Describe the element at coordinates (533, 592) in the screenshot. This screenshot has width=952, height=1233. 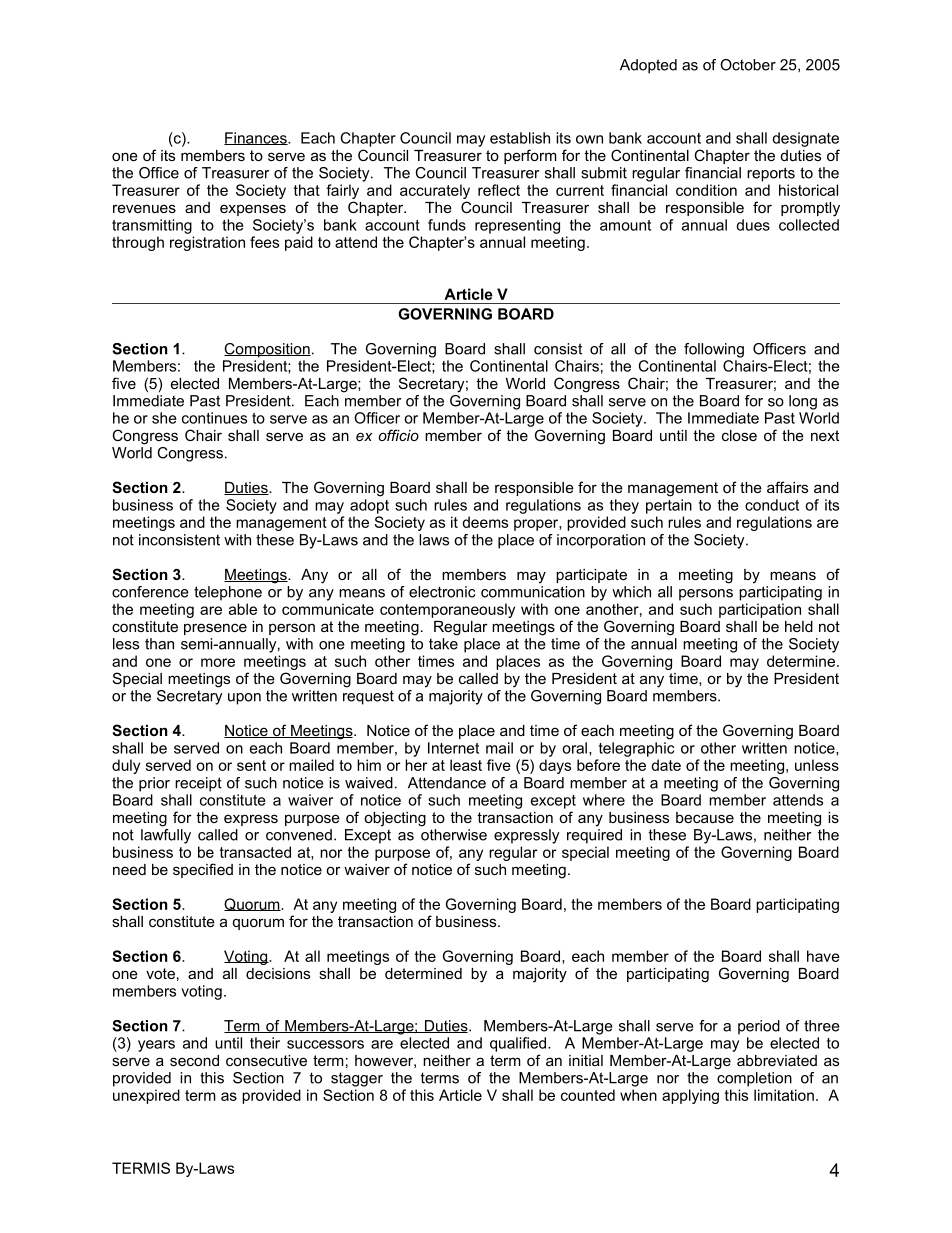
I see `communication` at that location.
